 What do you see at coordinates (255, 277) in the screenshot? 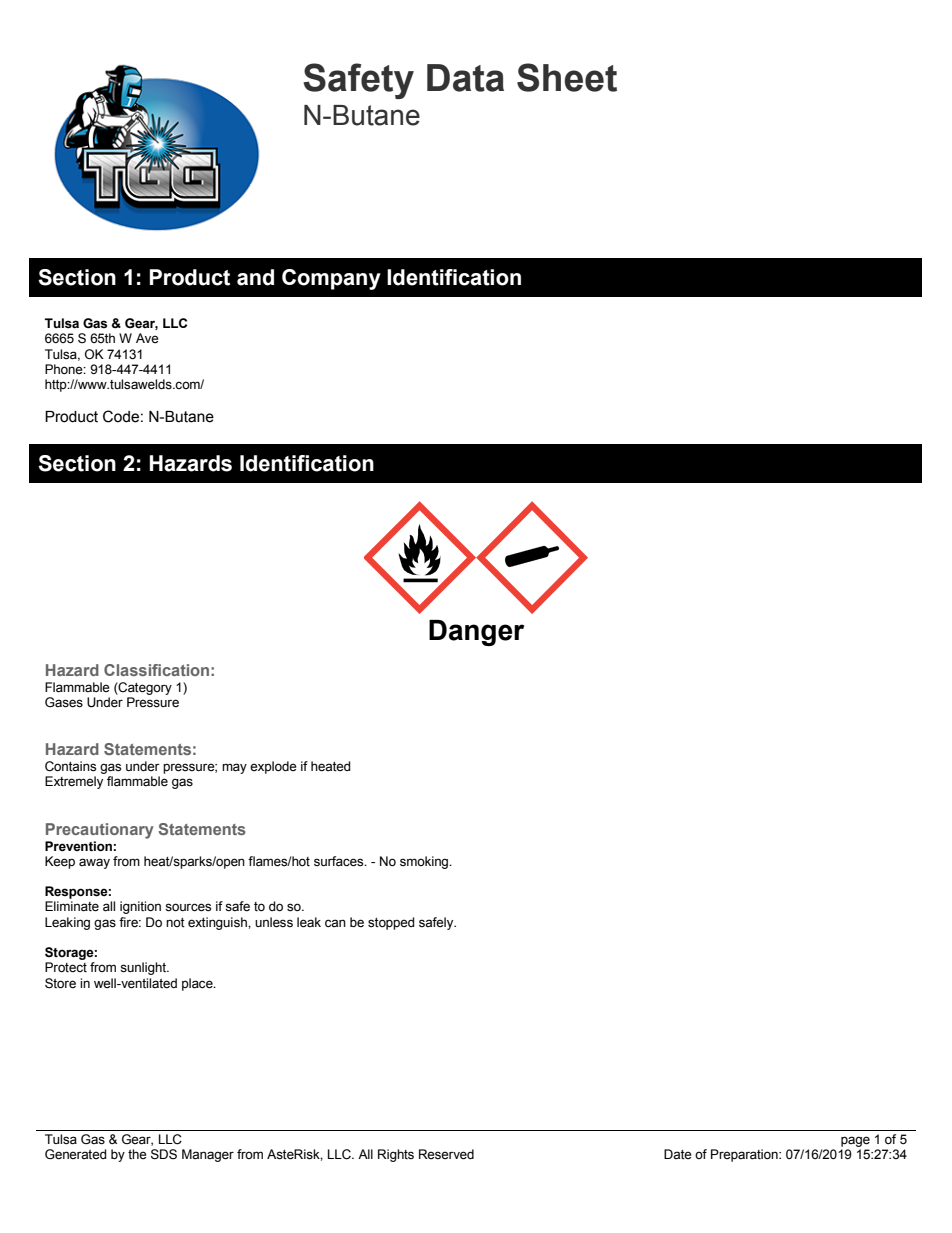
I see `and` at bounding box center [255, 277].
